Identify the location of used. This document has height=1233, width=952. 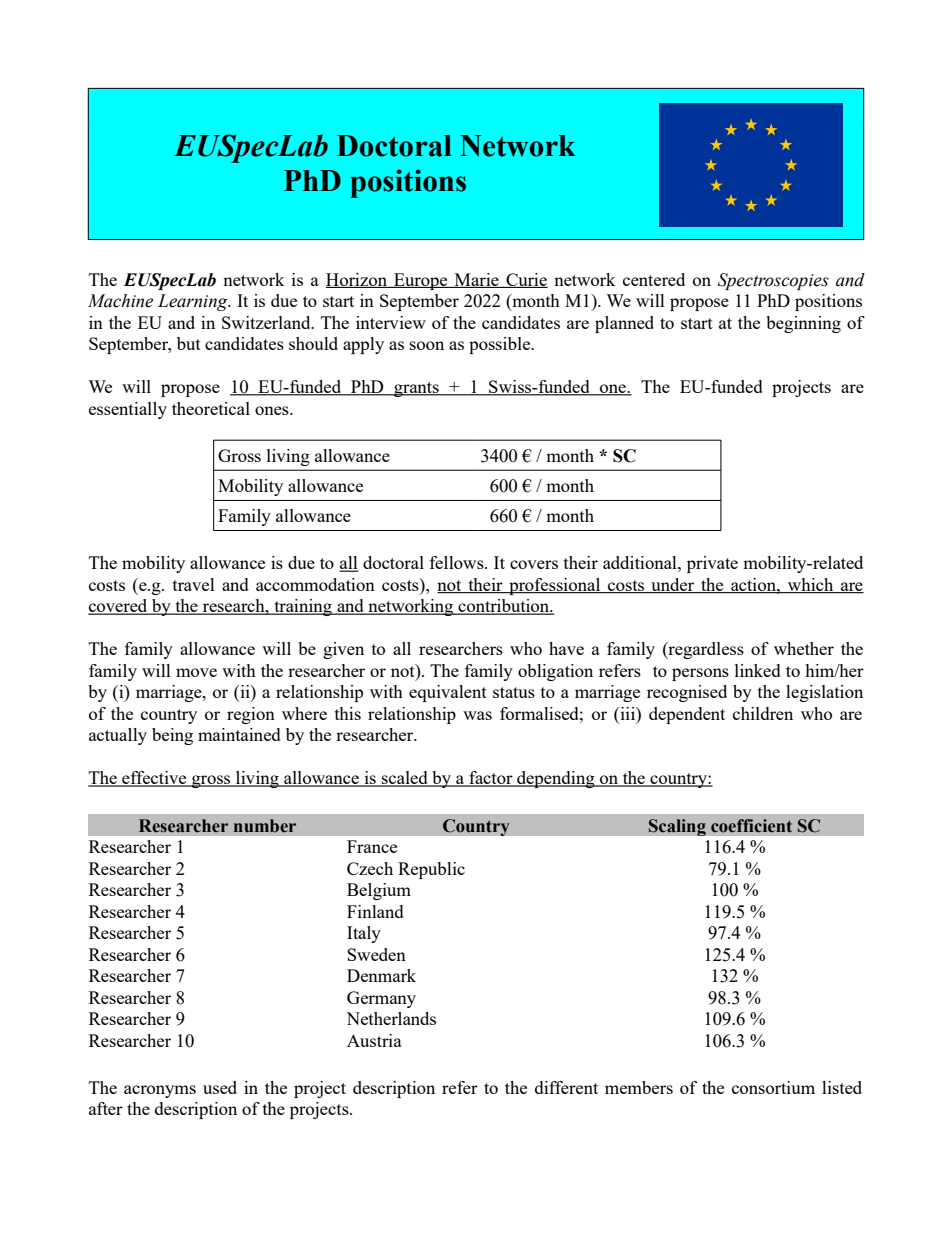
(220, 1087).
